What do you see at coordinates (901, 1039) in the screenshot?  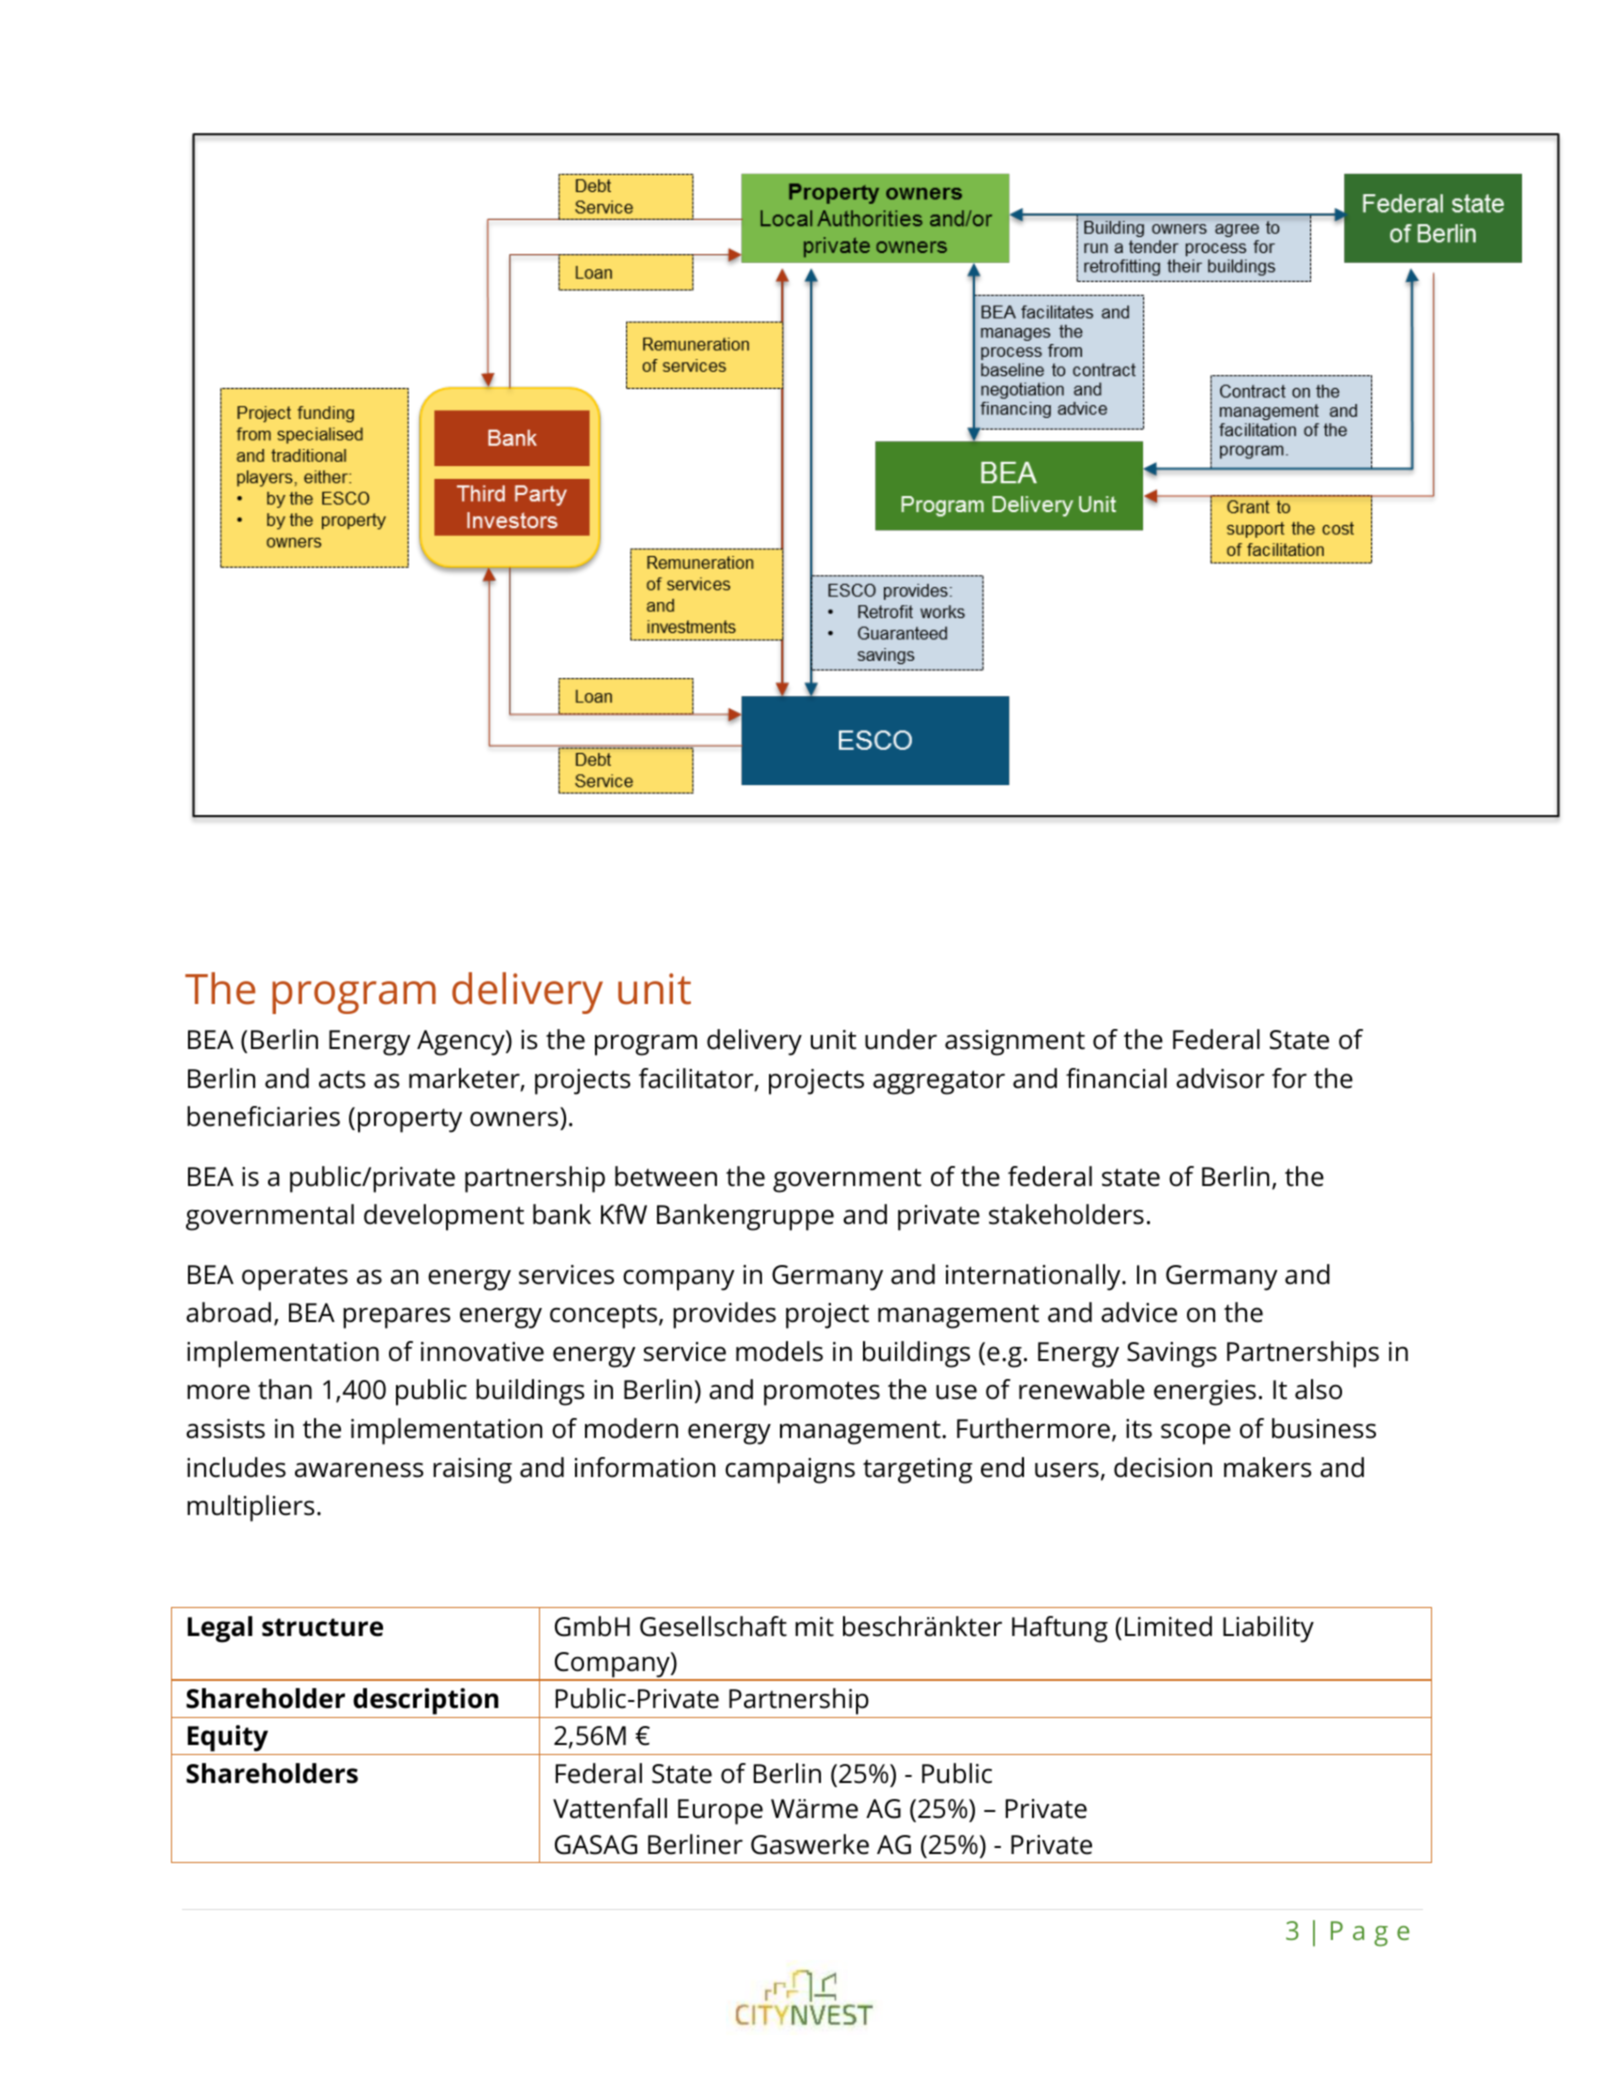 I see `under` at bounding box center [901, 1039].
